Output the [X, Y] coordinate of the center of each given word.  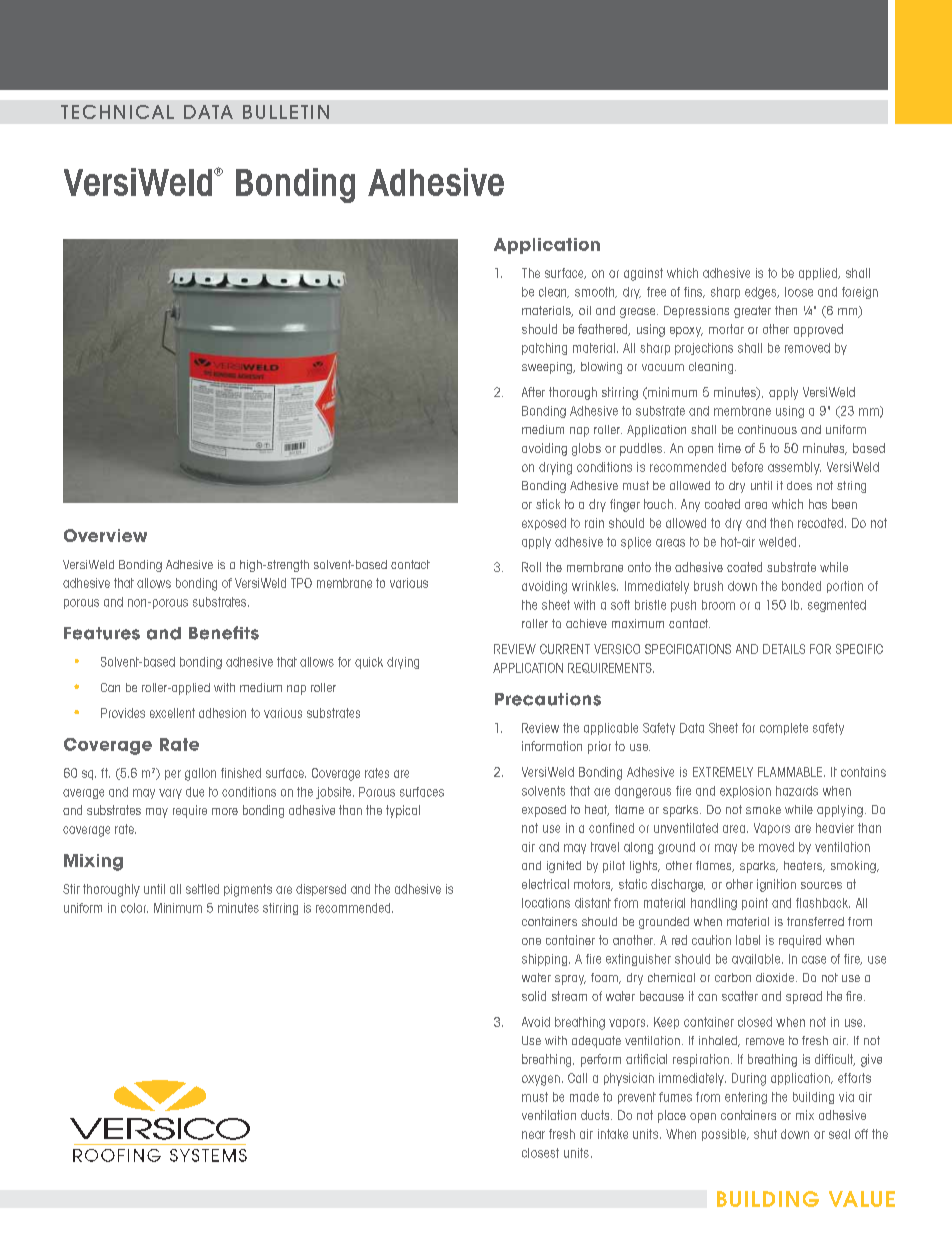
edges [762, 293]
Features [102, 633]
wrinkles [595, 586]
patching [544, 349]
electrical [545, 884]
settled [202, 889]
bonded [801, 586]
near [533, 1135]
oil [585, 310]
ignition [776, 885]
